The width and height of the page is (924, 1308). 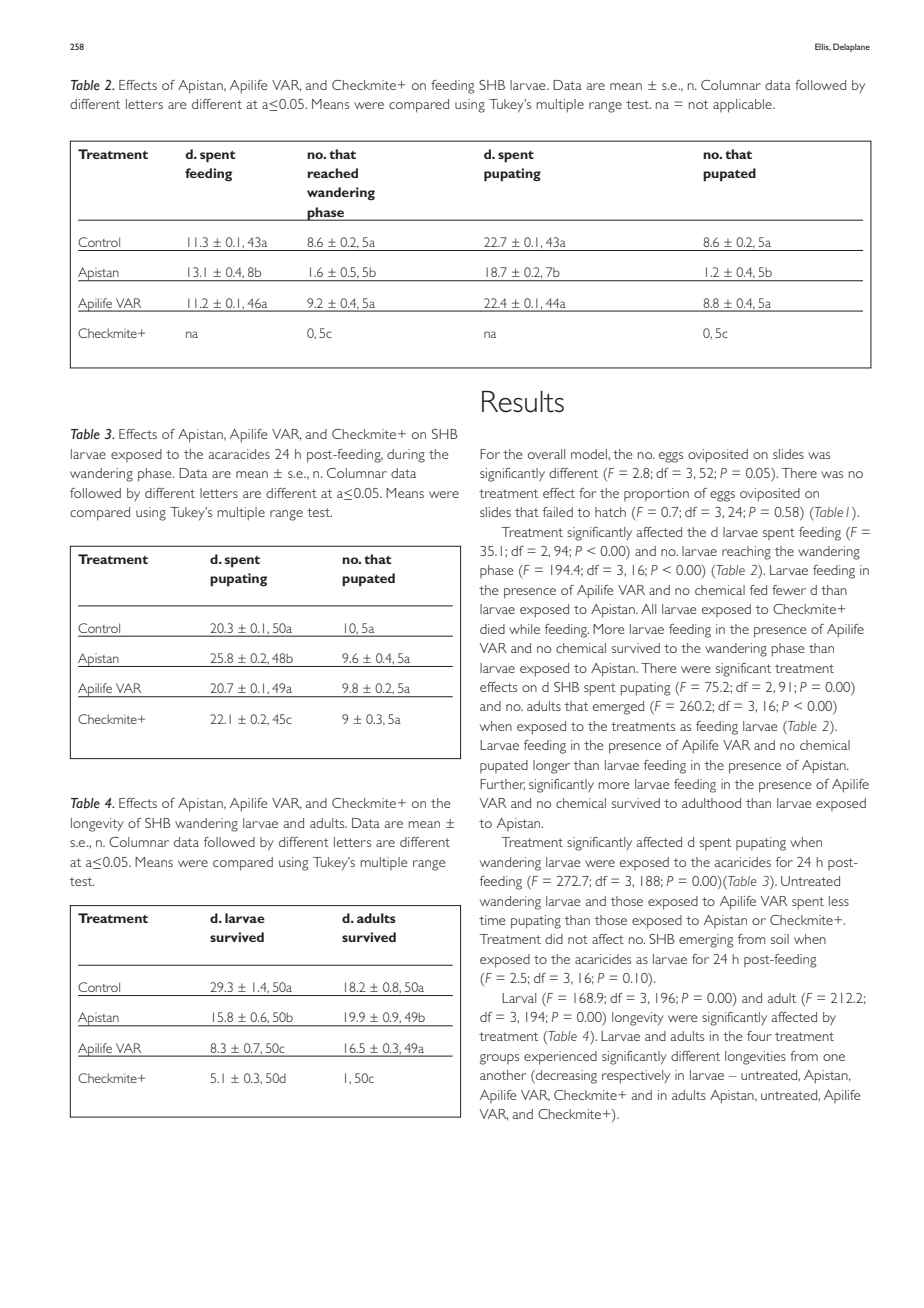 What do you see at coordinates (502, 784) in the page?
I see `Further` at bounding box center [502, 784].
